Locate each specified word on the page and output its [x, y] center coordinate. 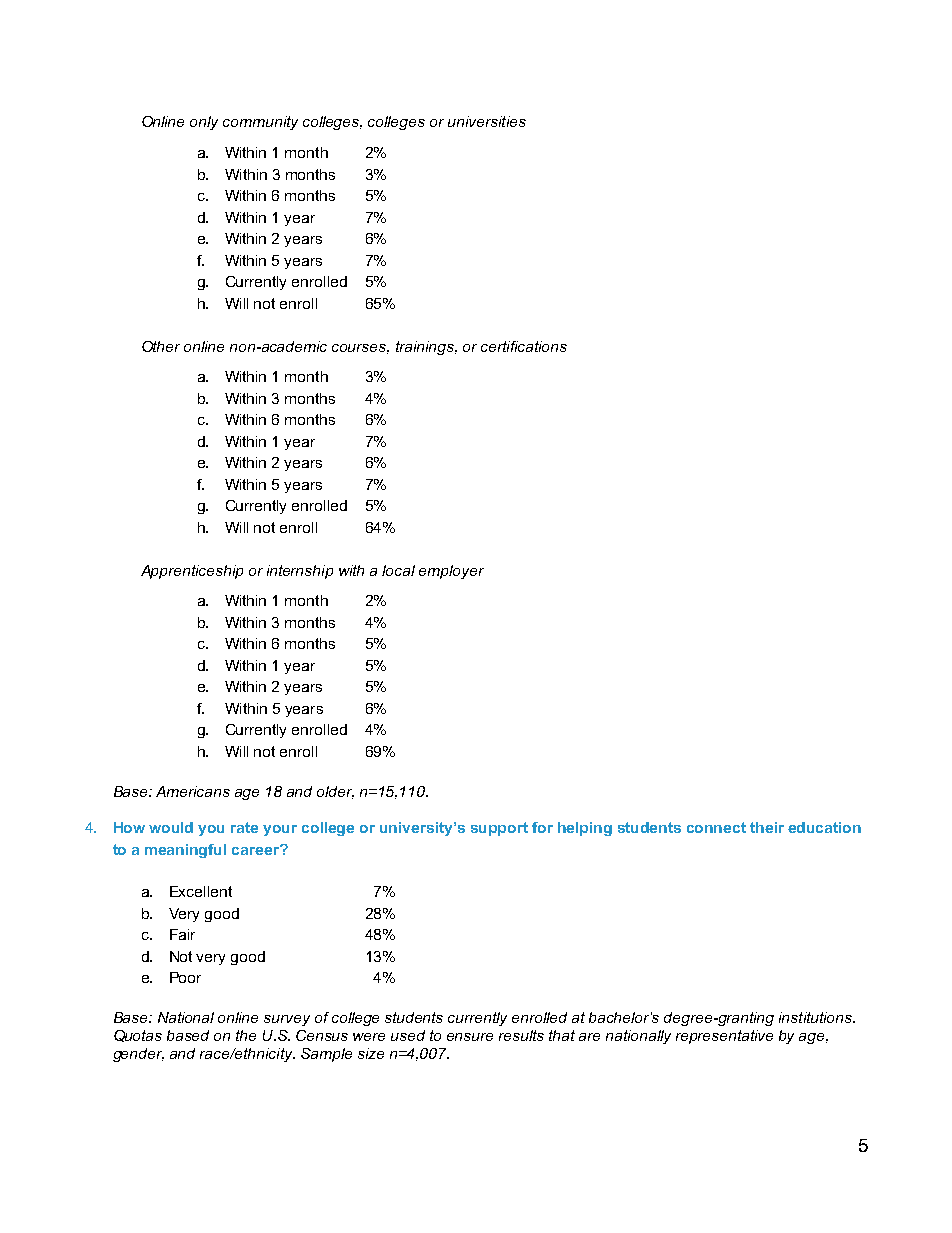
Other [161, 346]
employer [451, 572]
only [204, 123]
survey [287, 1020]
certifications [524, 346]
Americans [193, 791]
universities [487, 121]
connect [716, 827]
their [767, 827]
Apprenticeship [192, 572]
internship [300, 572]
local [398, 570]
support [499, 829]
